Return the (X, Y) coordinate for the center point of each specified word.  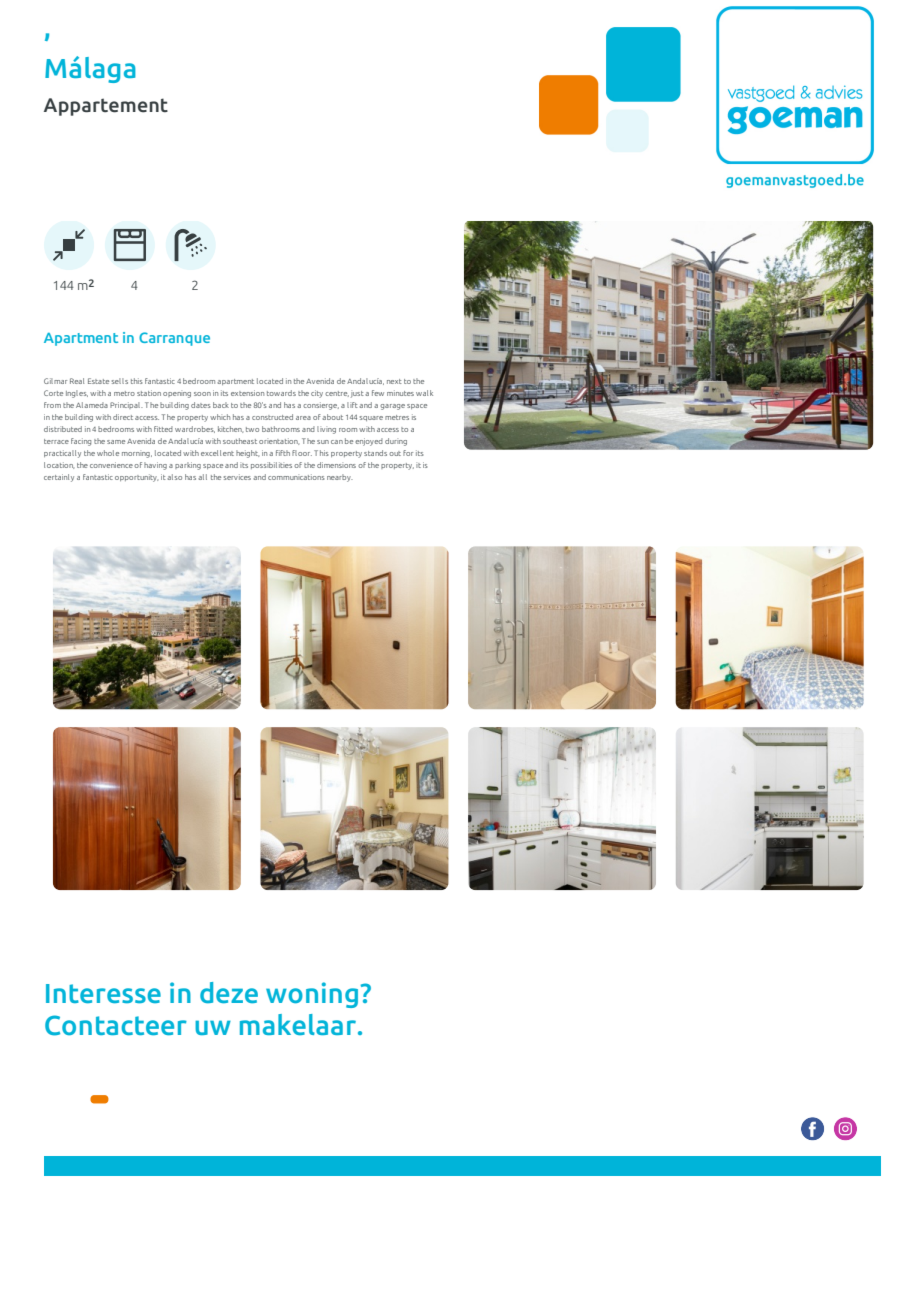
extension (247, 393)
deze (229, 992)
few (378, 393)
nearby (340, 478)
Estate (98, 381)
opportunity (136, 478)
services (237, 477)
